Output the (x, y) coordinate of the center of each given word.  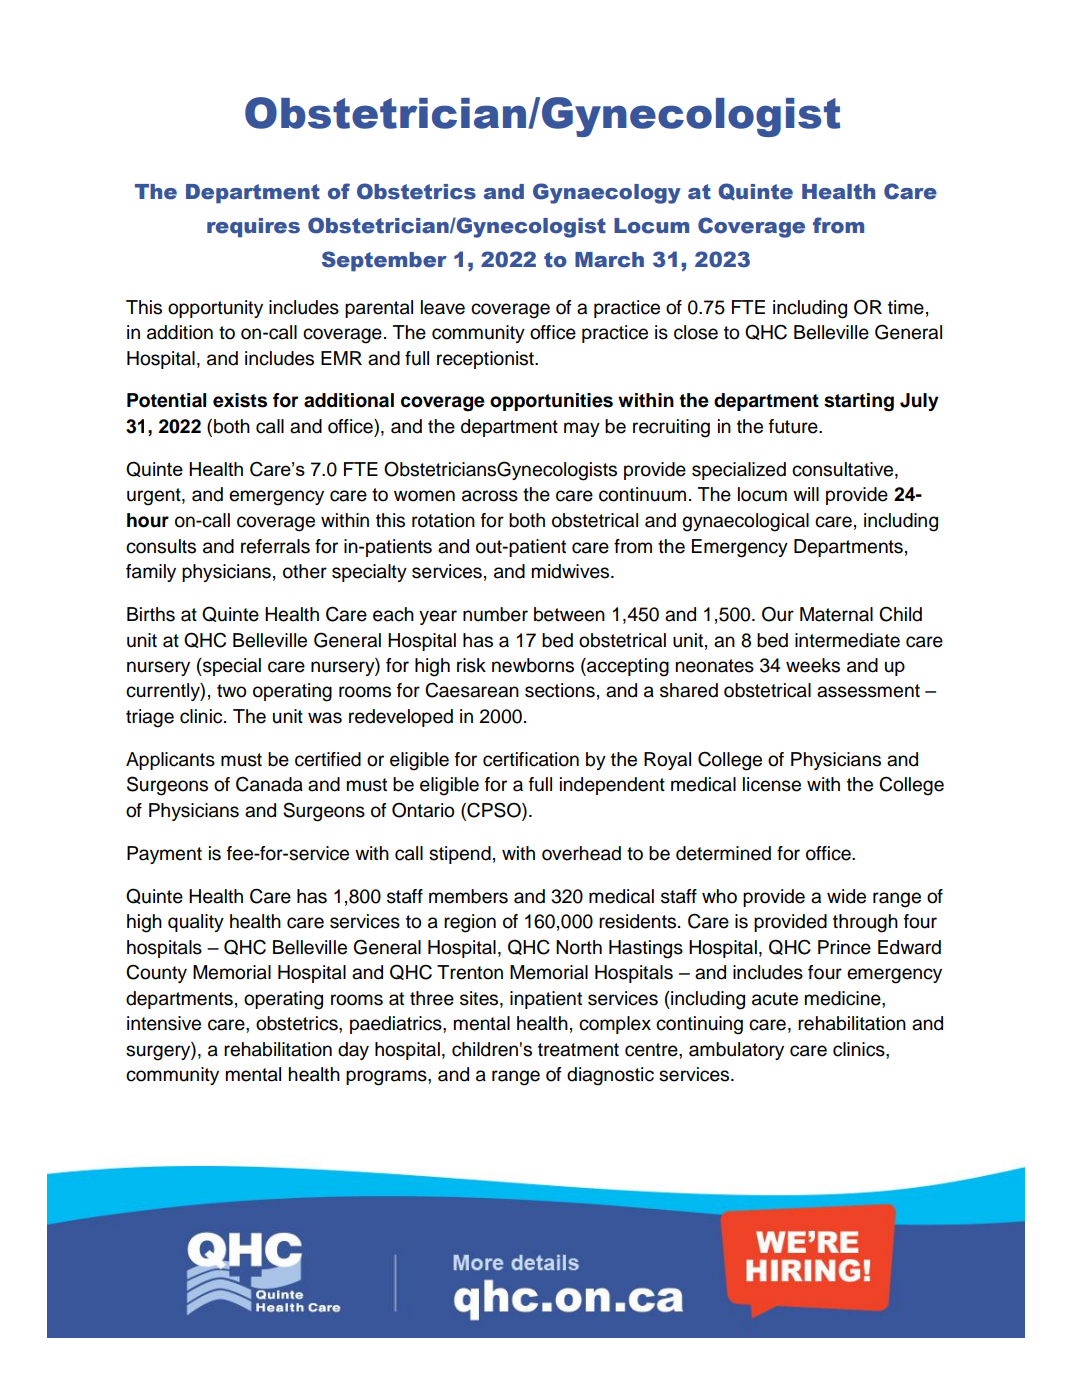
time (906, 307)
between (569, 614)
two (231, 691)
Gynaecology (607, 193)
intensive (164, 1023)
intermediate (847, 640)
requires (253, 227)
